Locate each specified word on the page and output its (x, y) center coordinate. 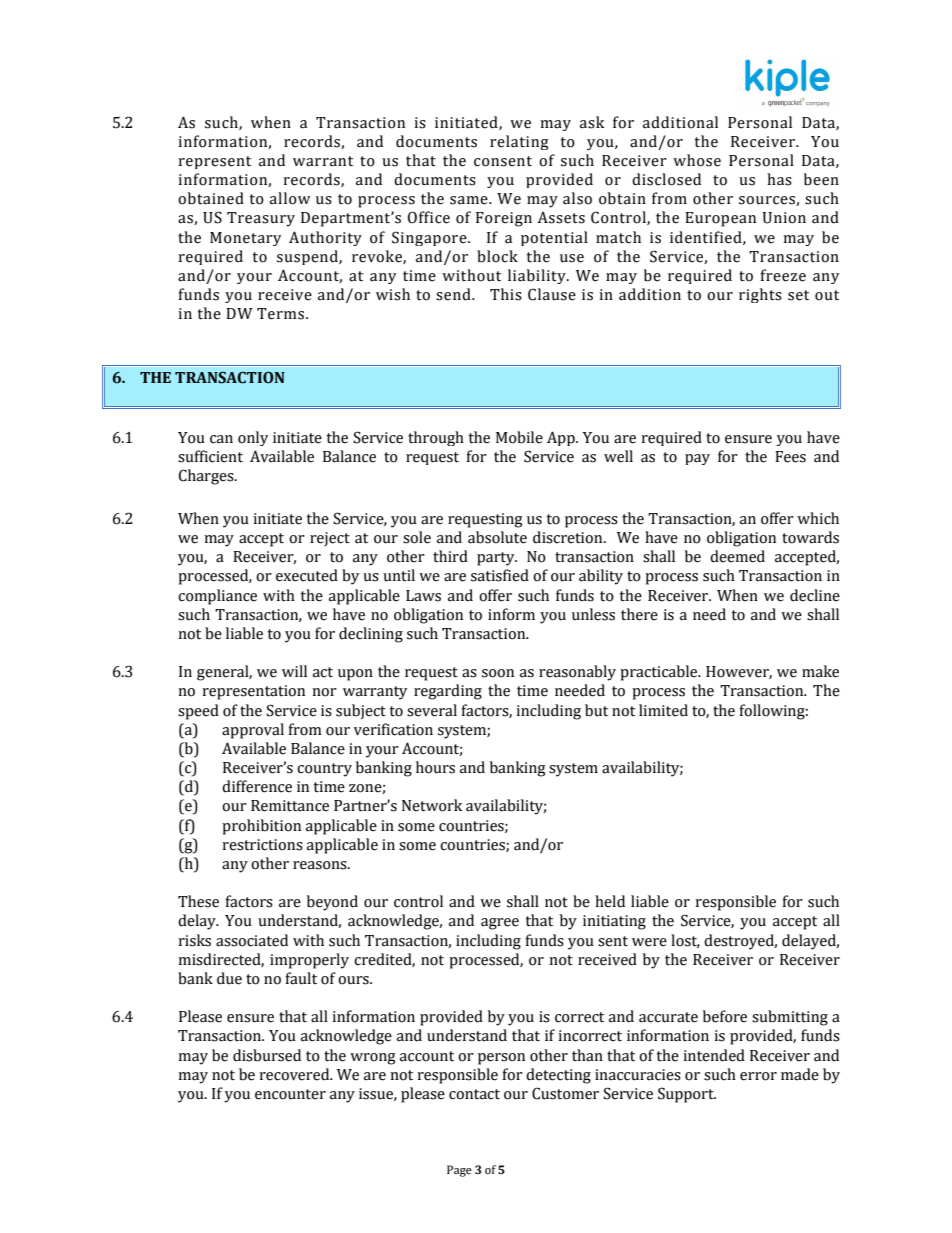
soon (498, 673)
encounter (290, 1094)
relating (519, 142)
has (779, 179)
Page (459, 1171)
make (820, 671)
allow (290, 198)
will (294, 671)
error (758, 1076)
